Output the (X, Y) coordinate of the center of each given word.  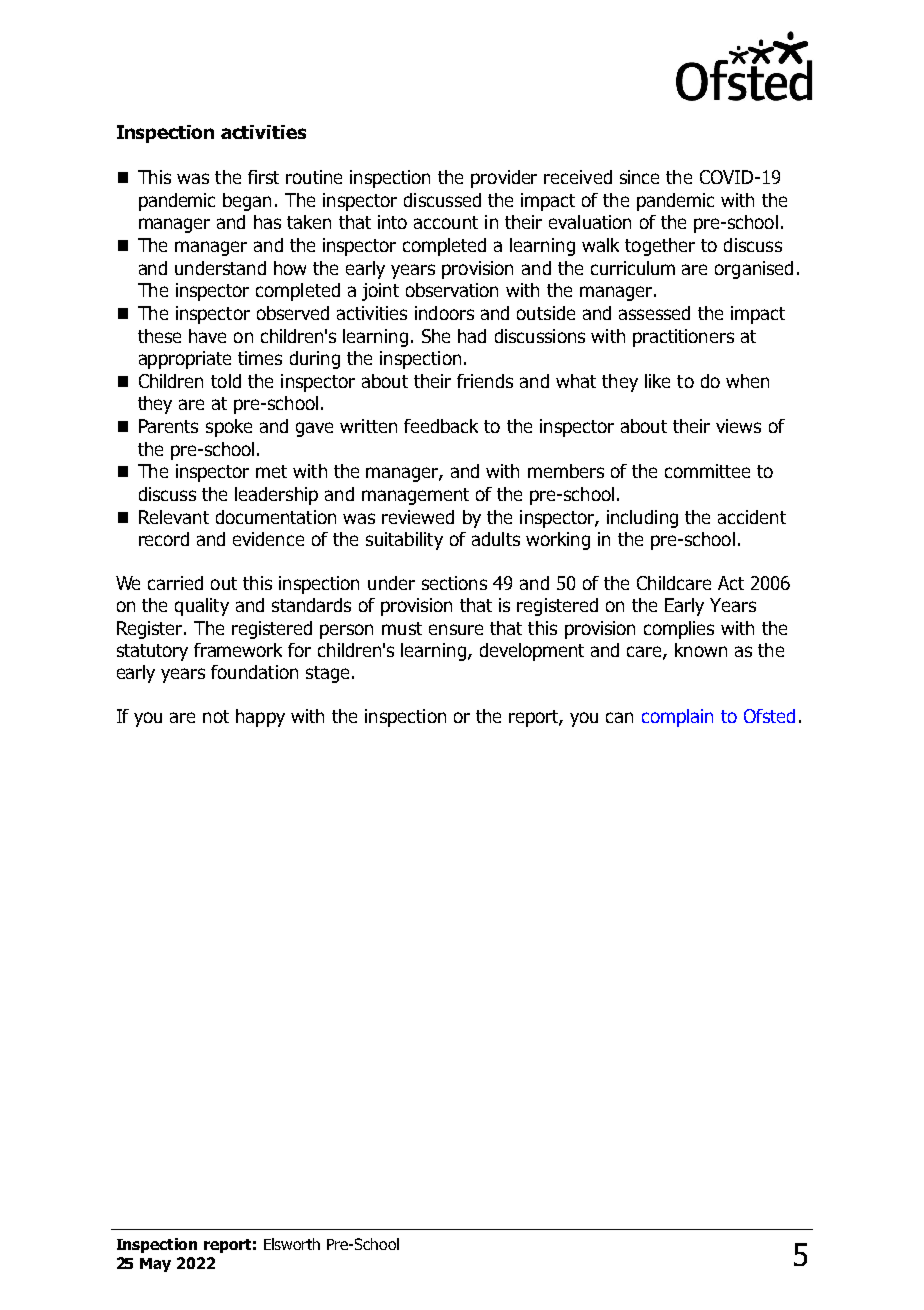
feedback (441, 426)
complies (679, 630)
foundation (254, 672)
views (738, 426)
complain (677, 718)
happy (260, 718)
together (660, 247)
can (619, 717)
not (216, 716)
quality (202, 607)
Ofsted (769, 716)
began (247, 202)
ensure (456, 629)
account (446, 222)
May (155, 1265)
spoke (229, 428)
